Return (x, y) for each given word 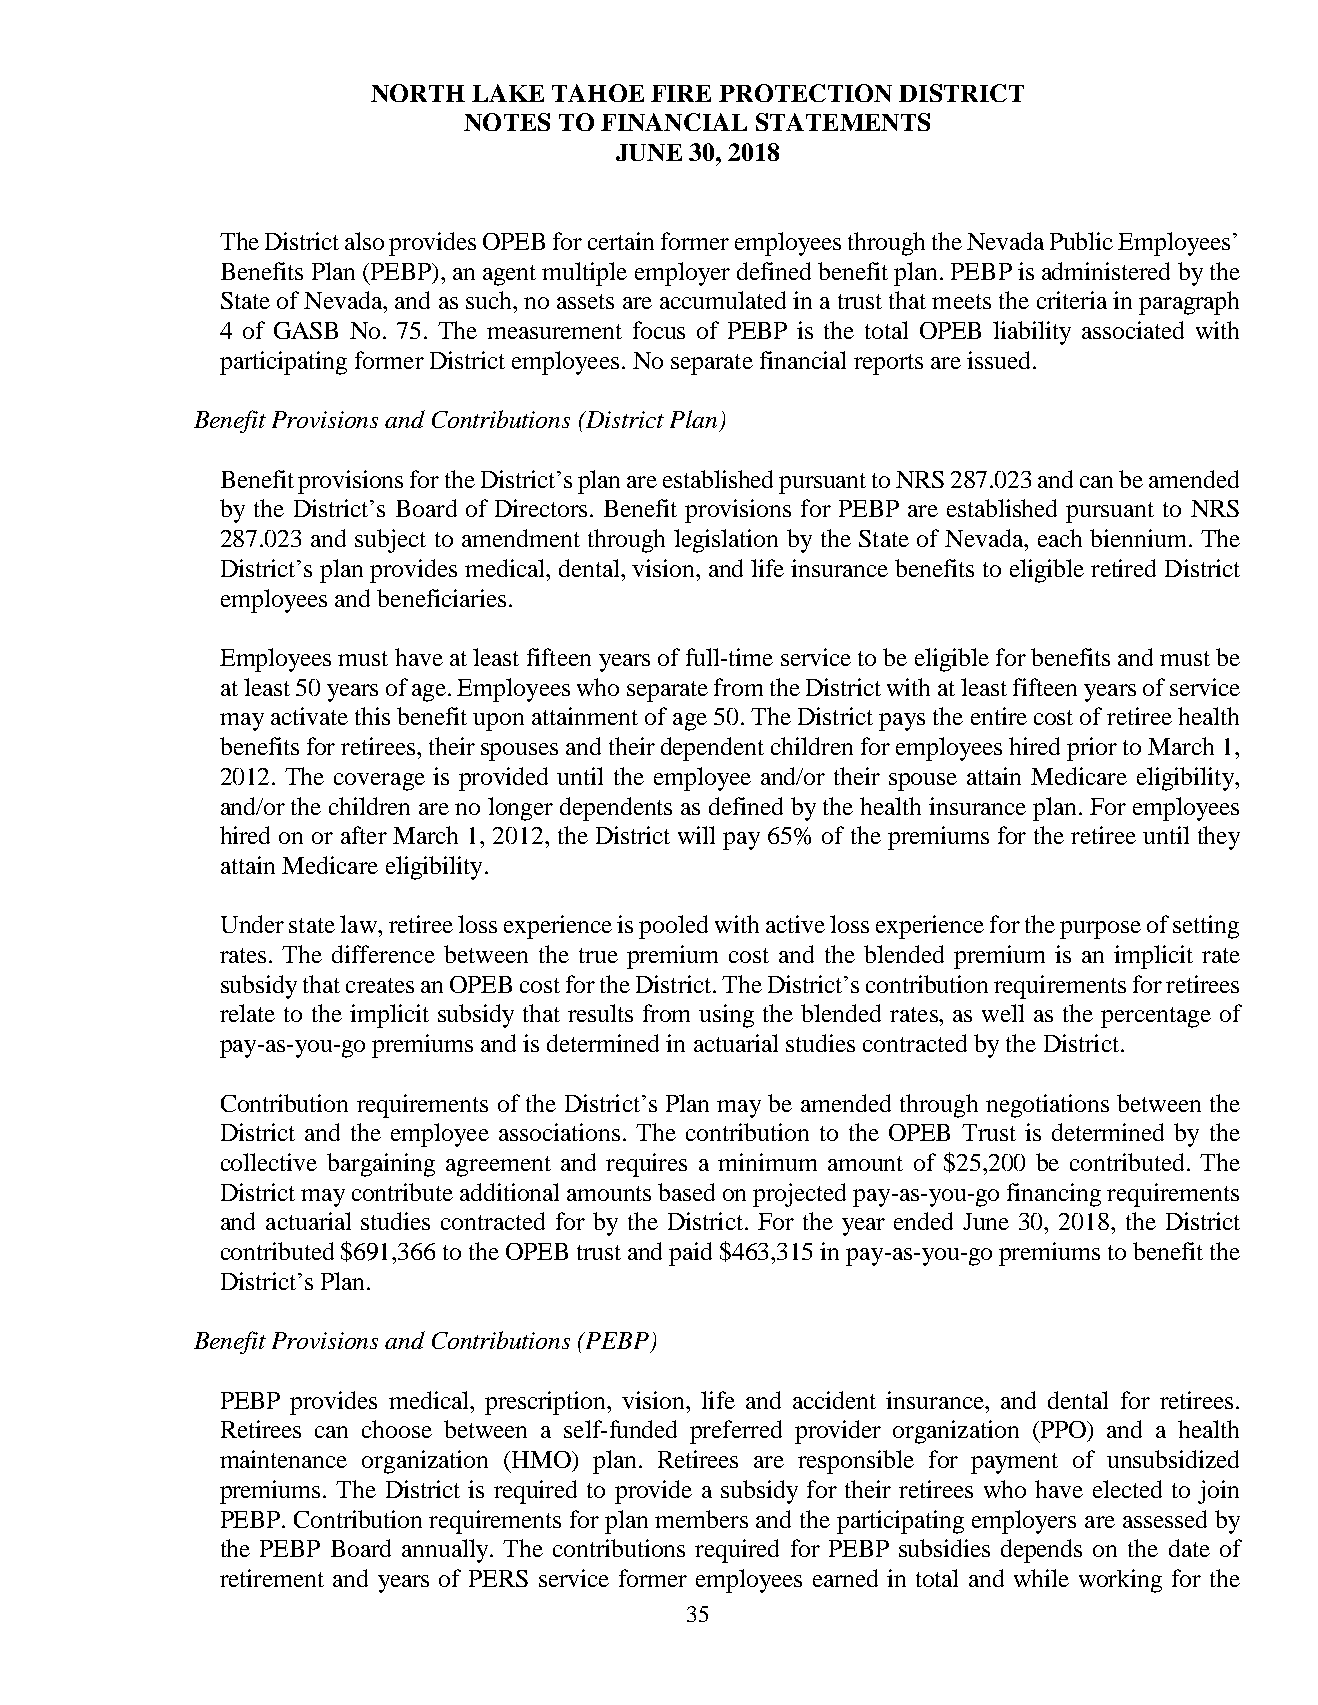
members (701, 1519)
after (364, 835)
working (1120, 1581)
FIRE (681, 93)
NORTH (418, 93)
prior (1092, 749)
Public (1081, 241)
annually (446, 1551)
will (696, 835)
